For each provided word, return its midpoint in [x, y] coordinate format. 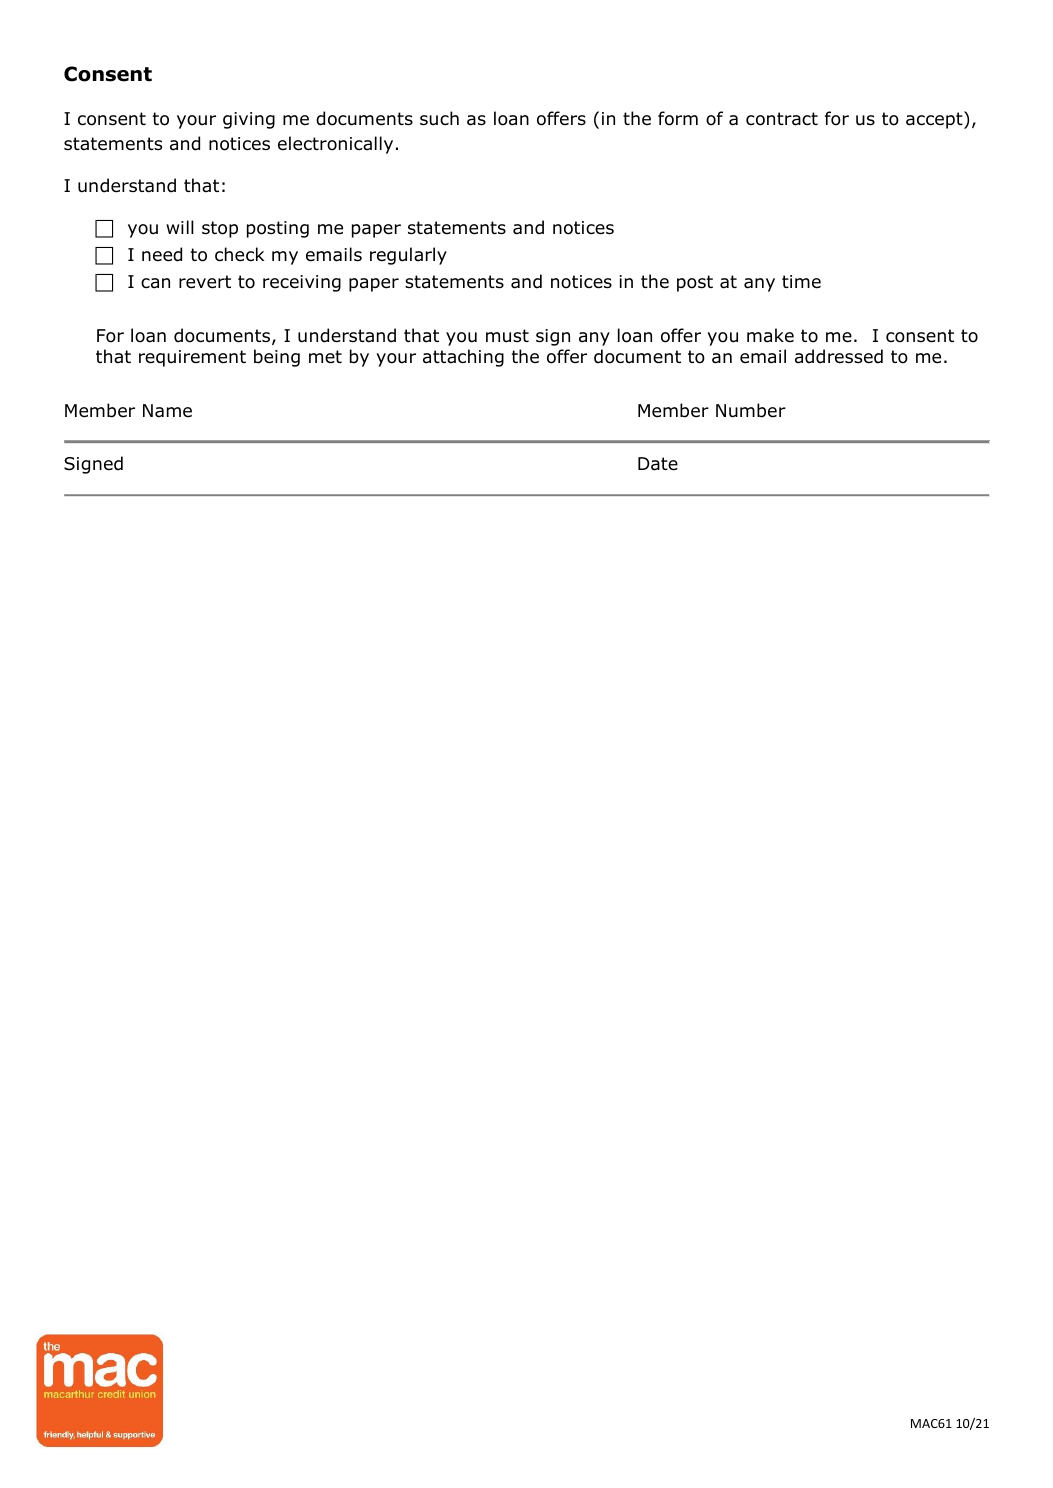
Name [167, 411]
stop [220, 229]
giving [249, 120]
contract [782, 119]
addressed [839, 356]
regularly [408, 256]
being [277, 358]
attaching [463, 358]
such [439, 118]
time [801, 282]
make [770, 335]
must [507, 336]
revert [205, 282]
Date [658, 464]
